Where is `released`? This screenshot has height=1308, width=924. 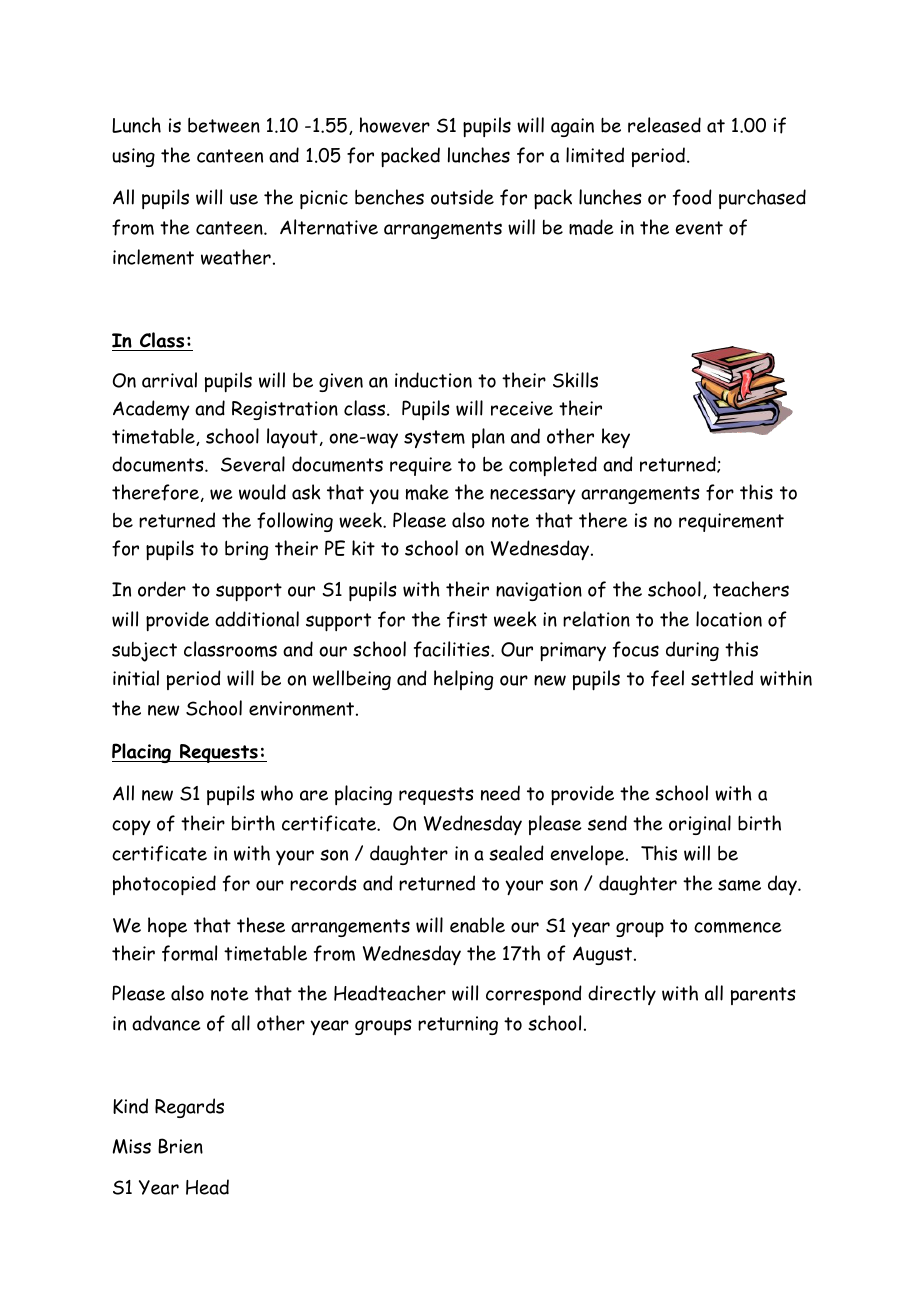 released is located at coordinates (664, 125).
